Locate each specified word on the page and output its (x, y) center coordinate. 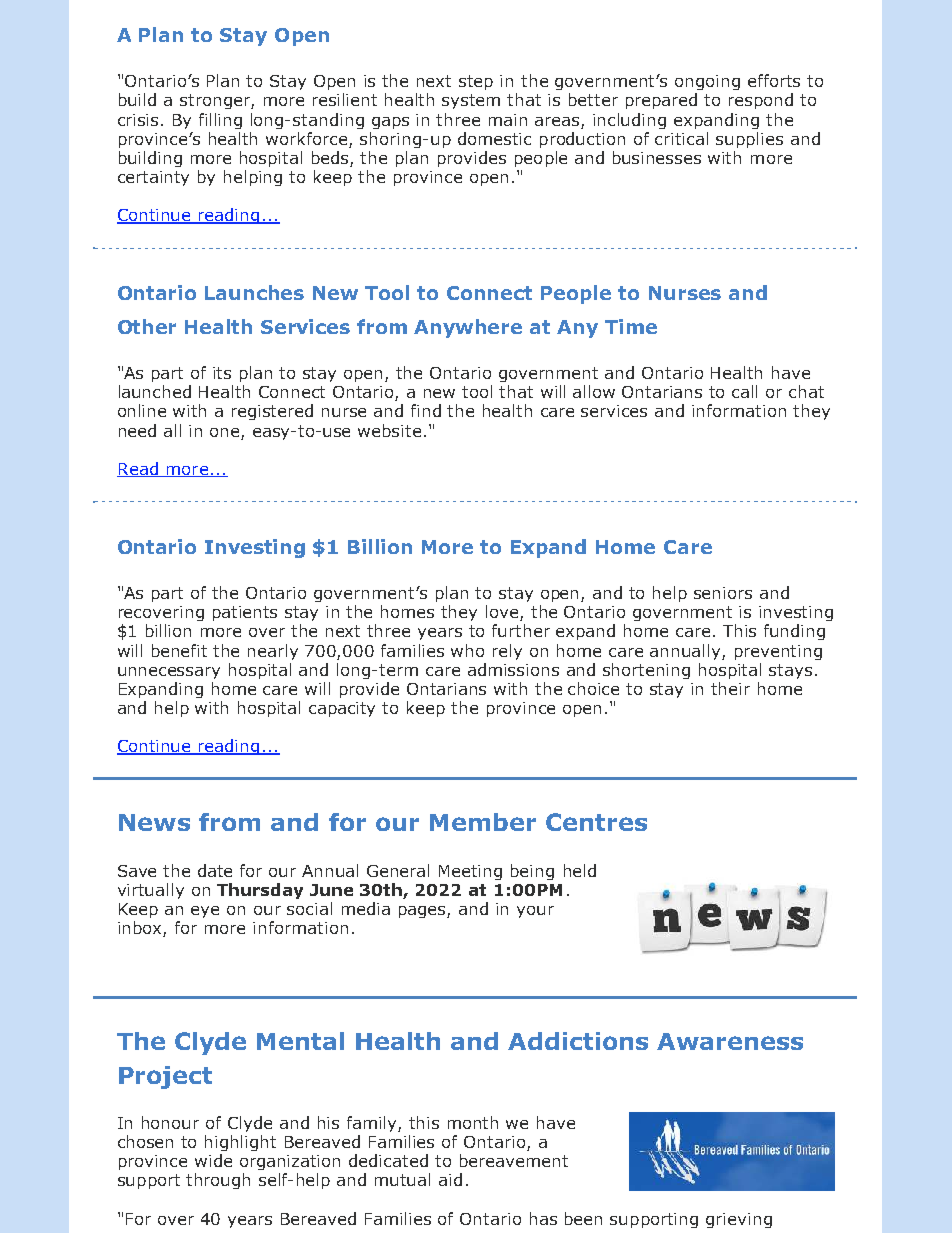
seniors (723, 593)
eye (205, 912)
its (222, 373)
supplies (749, 140)
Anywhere (468, 328)
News (154, 822)
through (218, 1181)
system (471, 101)
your (535, 912)
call (744, 391)
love (503, 613)
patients (245, 613)
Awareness (730, 1041)
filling (220, 121)
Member (483, 822)
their (730, 688)
